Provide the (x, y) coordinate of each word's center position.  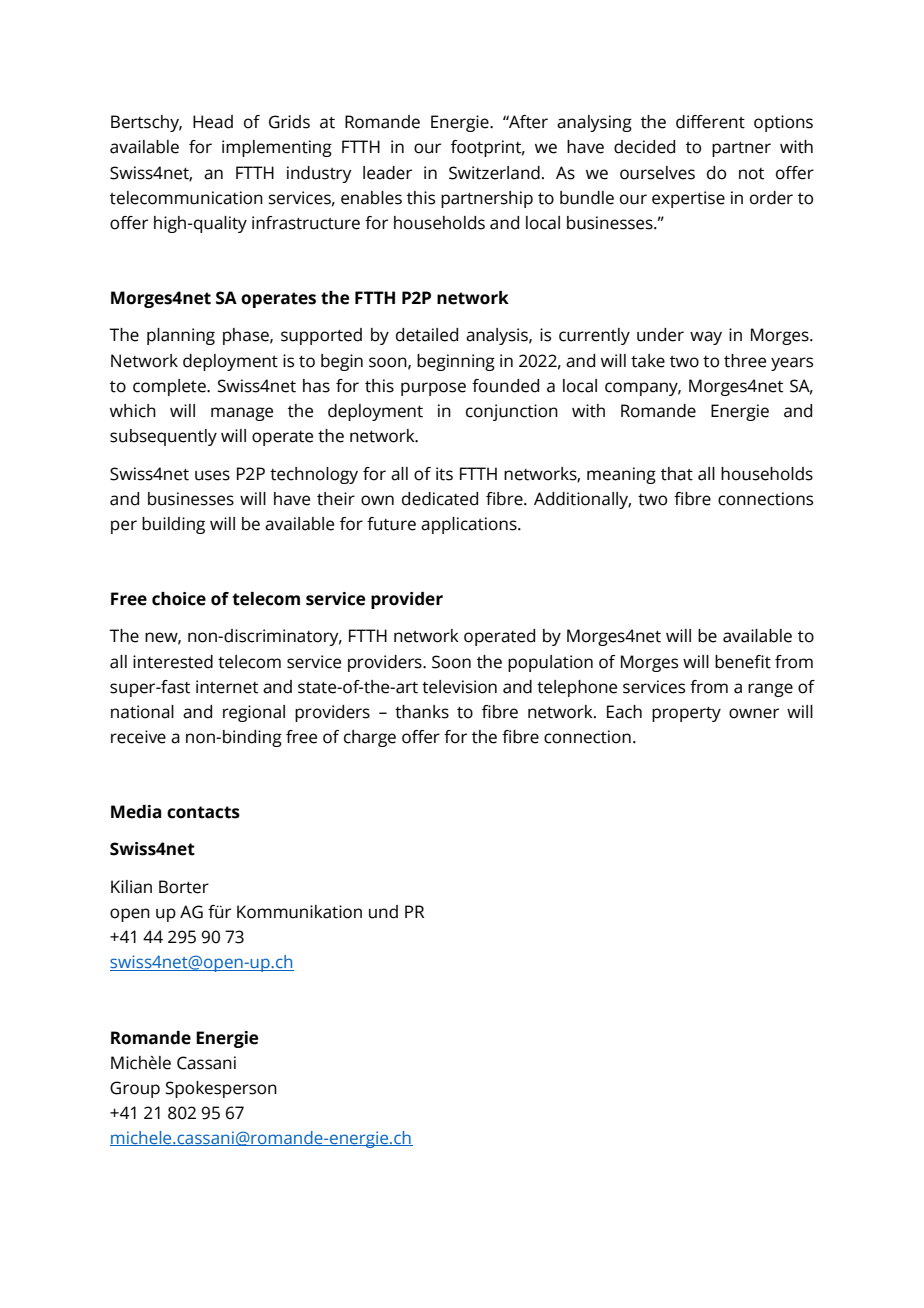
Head (213, 122)
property (686, 714)
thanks (422, 712)
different (710, 122)
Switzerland (494, 173)
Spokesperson (221, 1089)
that (677, 474)
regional (254, 713)
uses (212, 475)
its (444, 474)
